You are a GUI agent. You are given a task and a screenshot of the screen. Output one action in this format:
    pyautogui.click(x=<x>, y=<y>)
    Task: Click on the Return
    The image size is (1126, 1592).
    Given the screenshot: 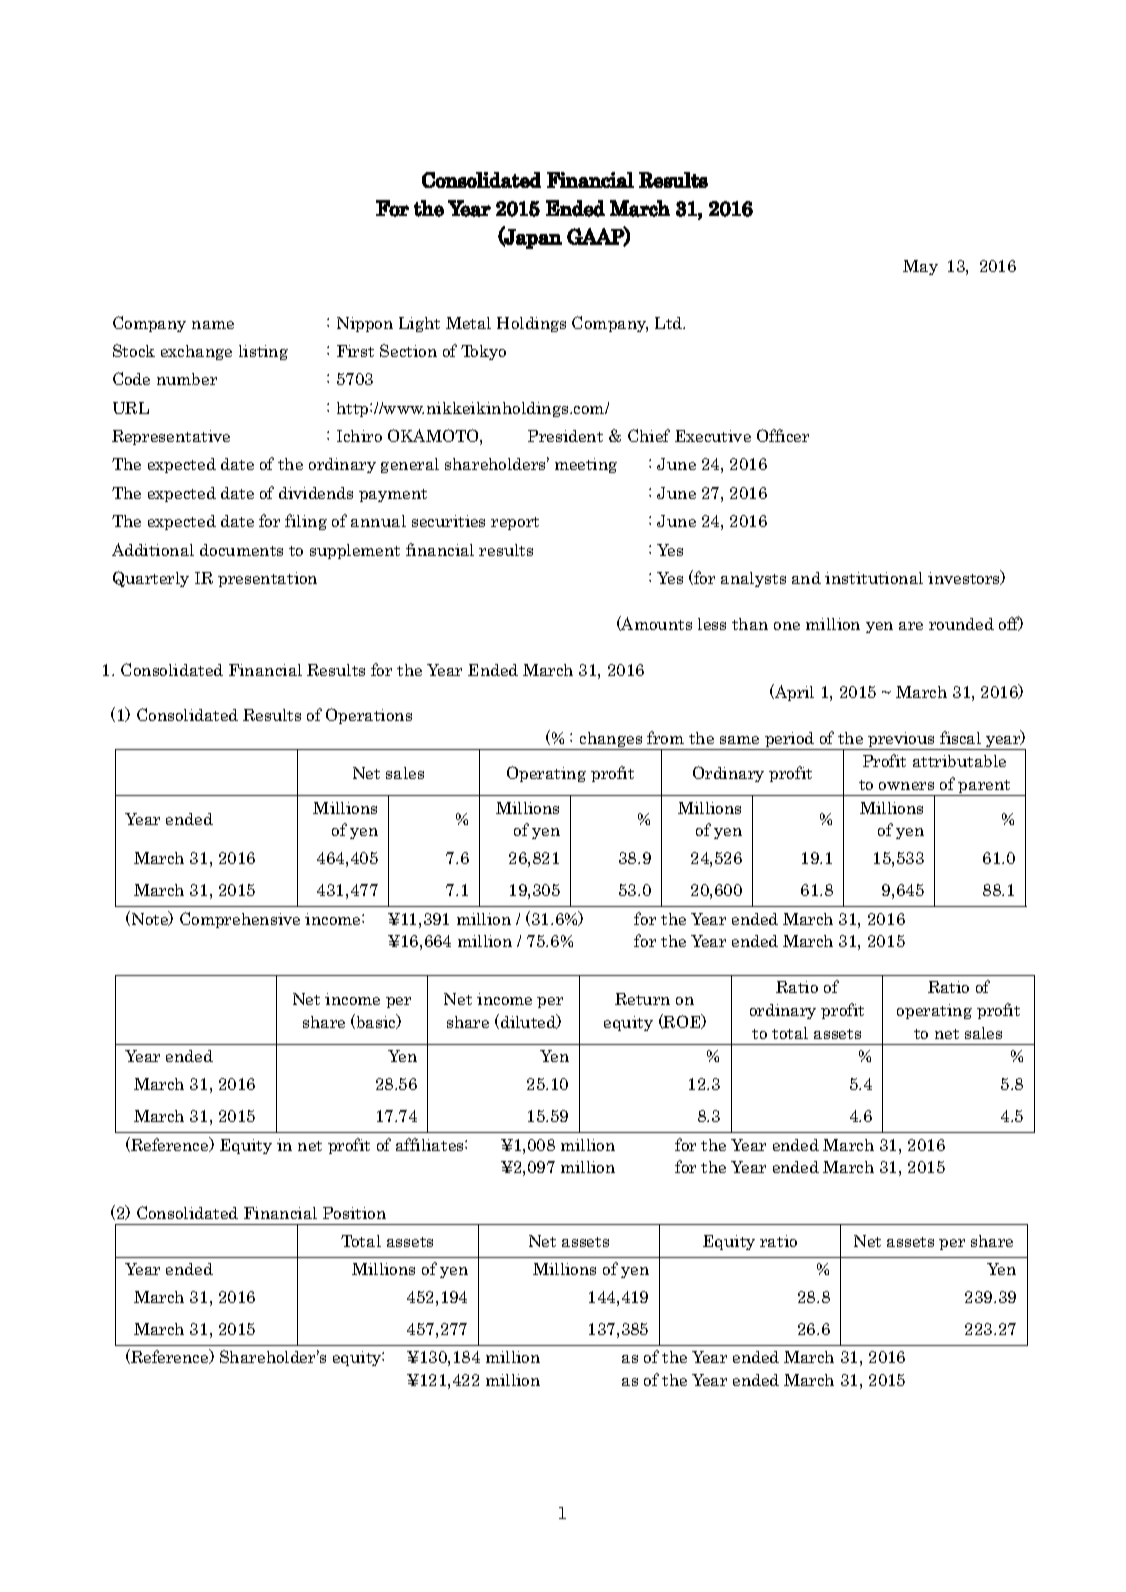 What is the action you would take?
    pyautogui.click(x=642, y=999)
